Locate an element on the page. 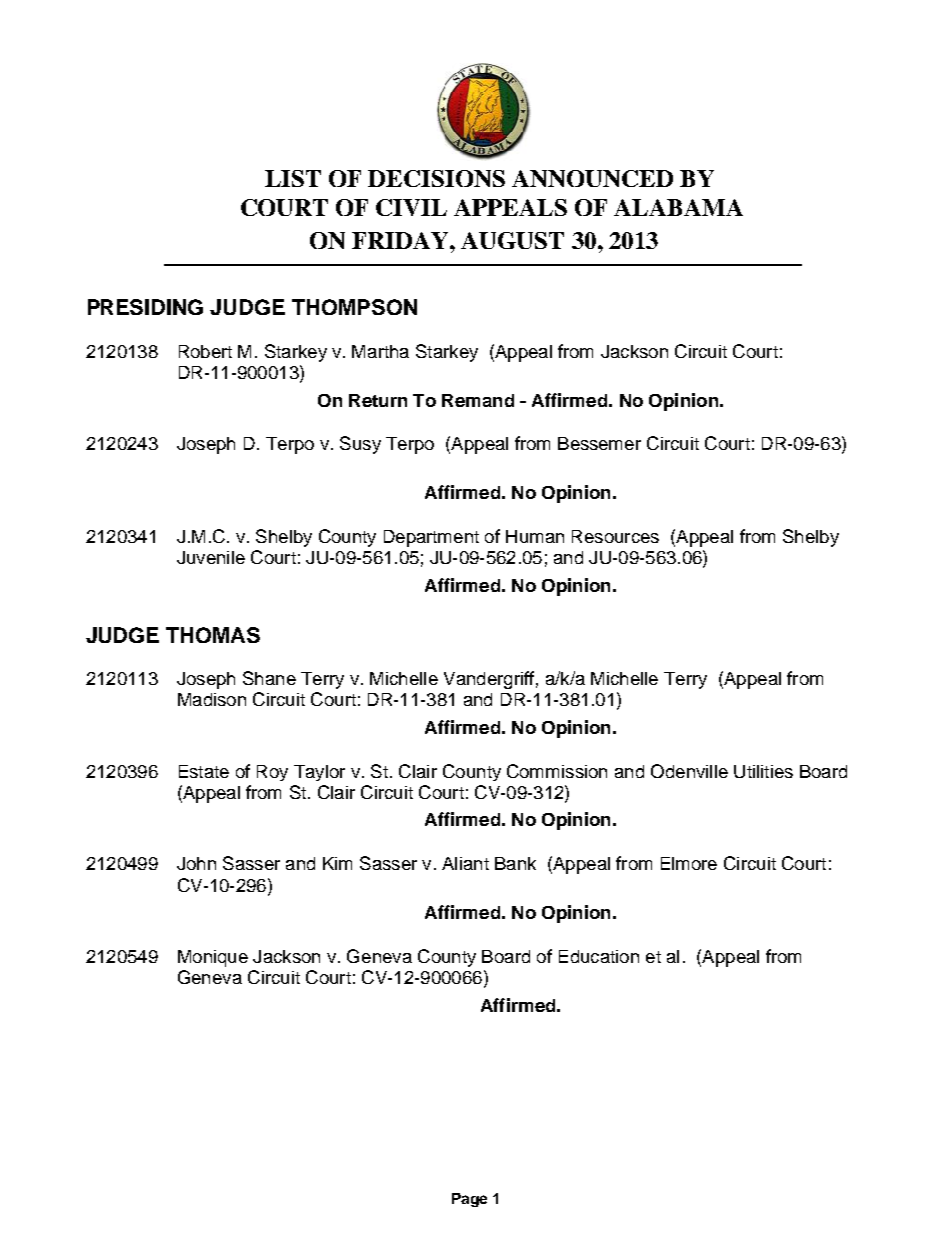 The height and width of the page is (1233, 952). DECISIONS is located at coordinates (436, 178).
